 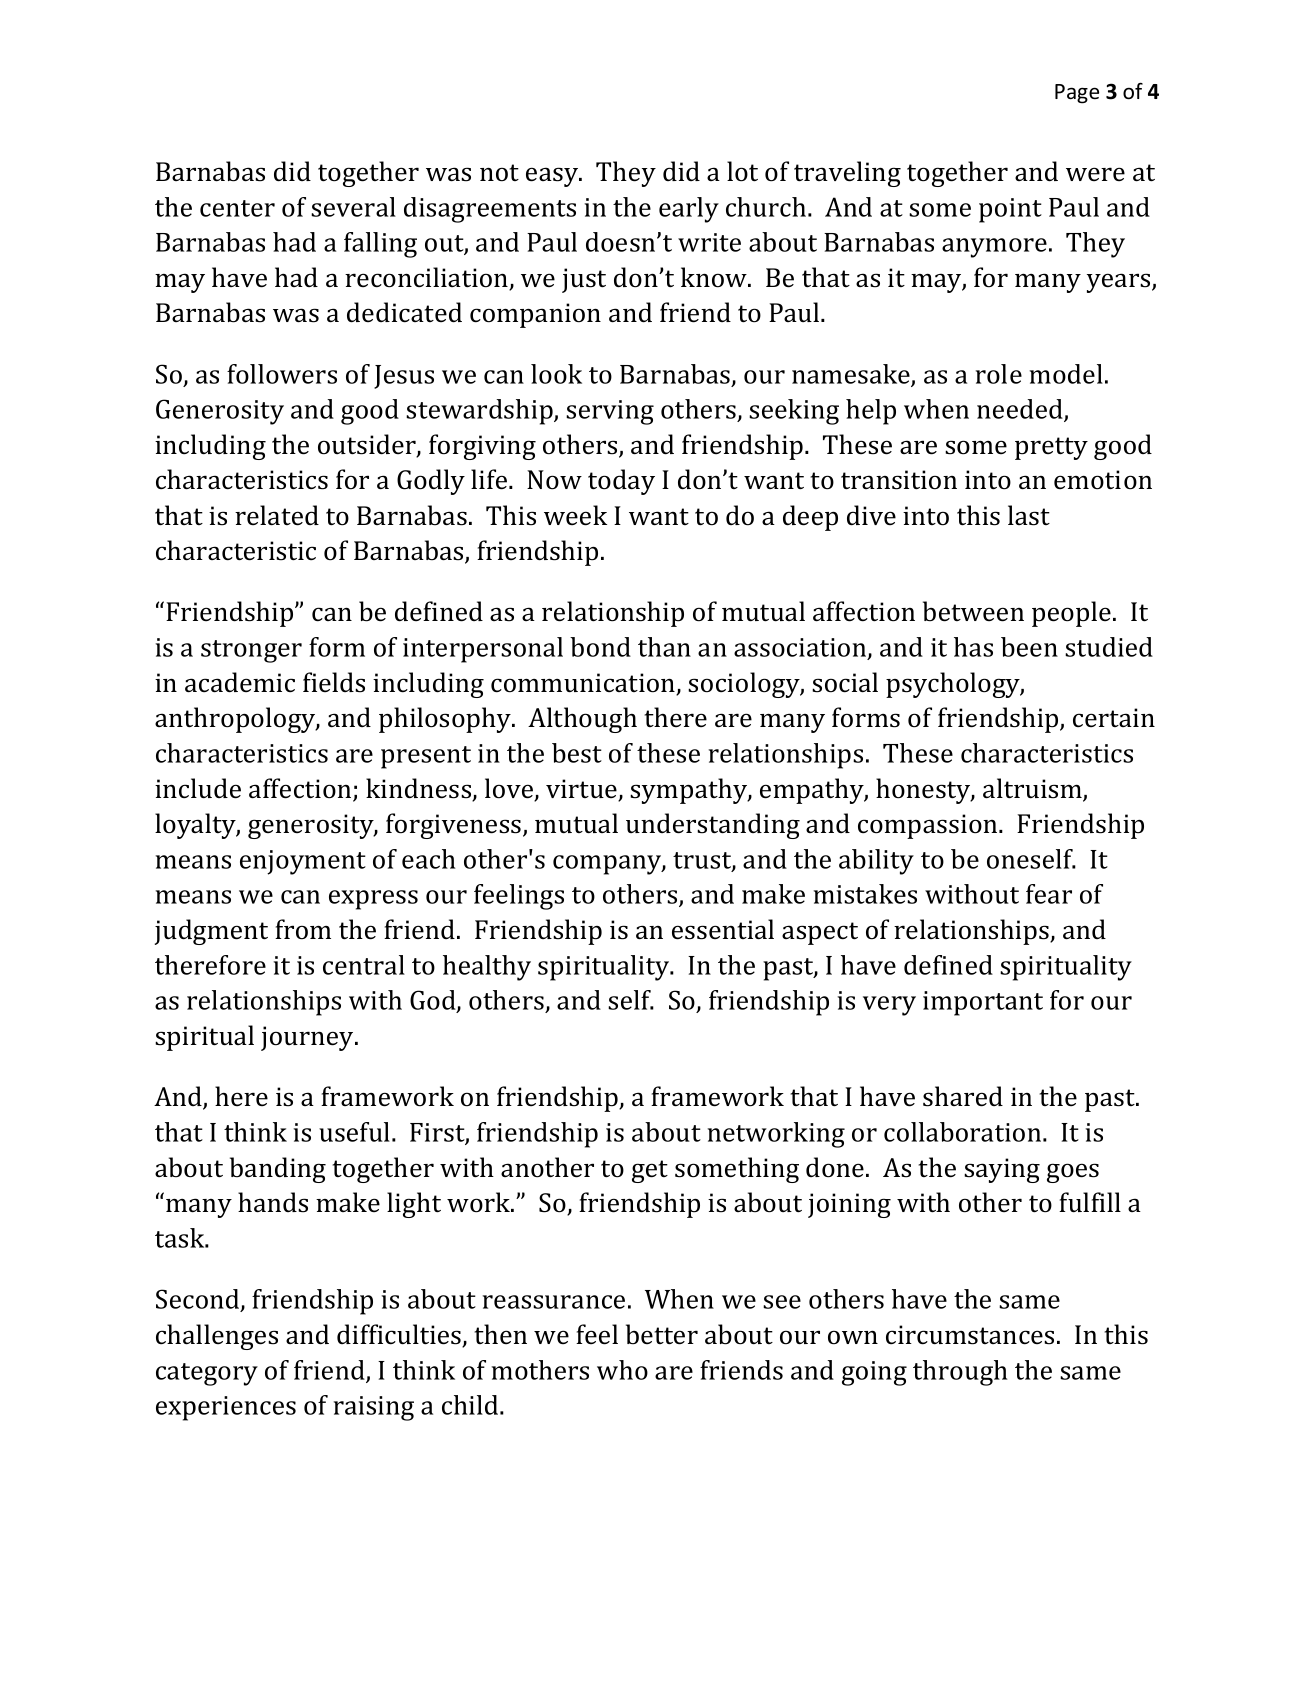 What do you see at coordinates (1077, 94) in the page?
I see `Page` at bounding box center [1077, 94].
